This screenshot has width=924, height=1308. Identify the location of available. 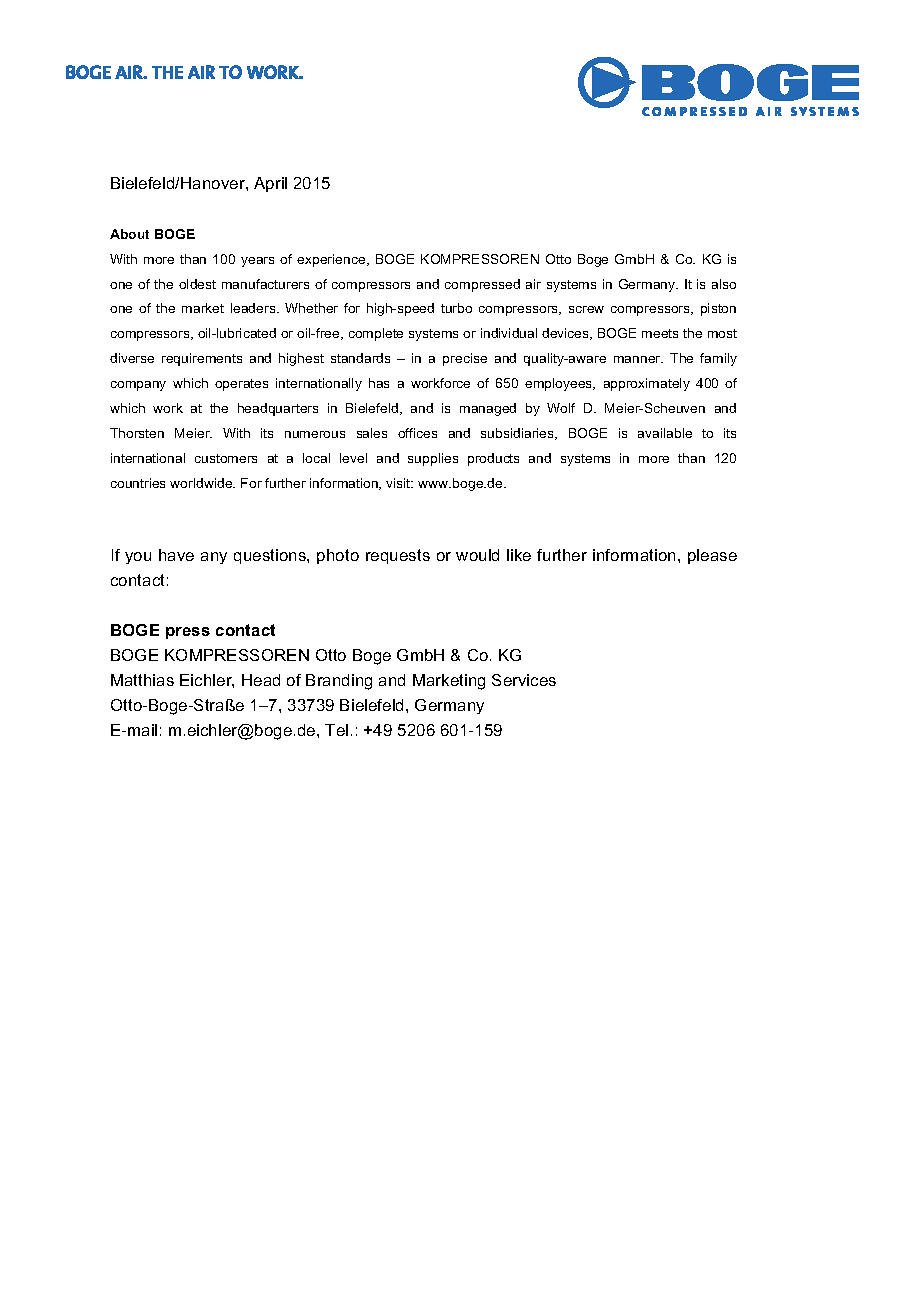
(665, 433).
